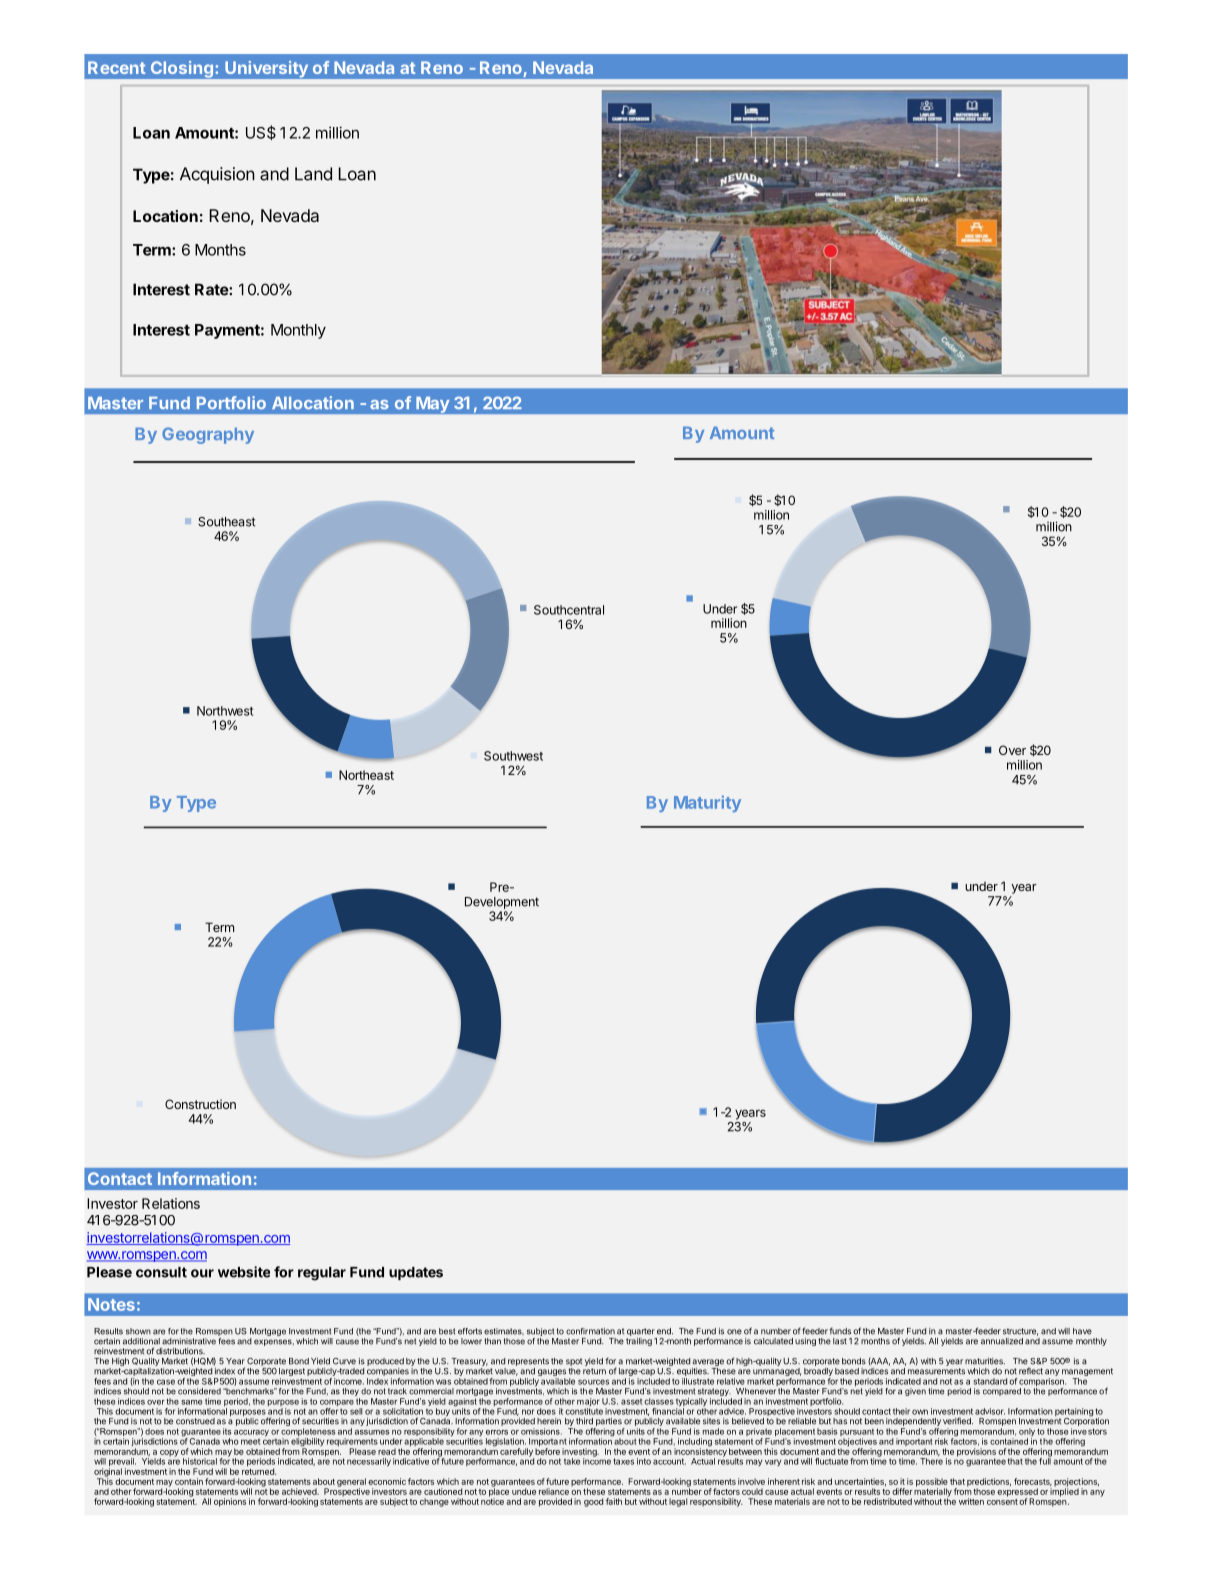 The height and width of the document is (1570, 1213). What do you see at coordinates (226, 522) in the document?
I see `Southeast` at bounding box center [226, 522].
